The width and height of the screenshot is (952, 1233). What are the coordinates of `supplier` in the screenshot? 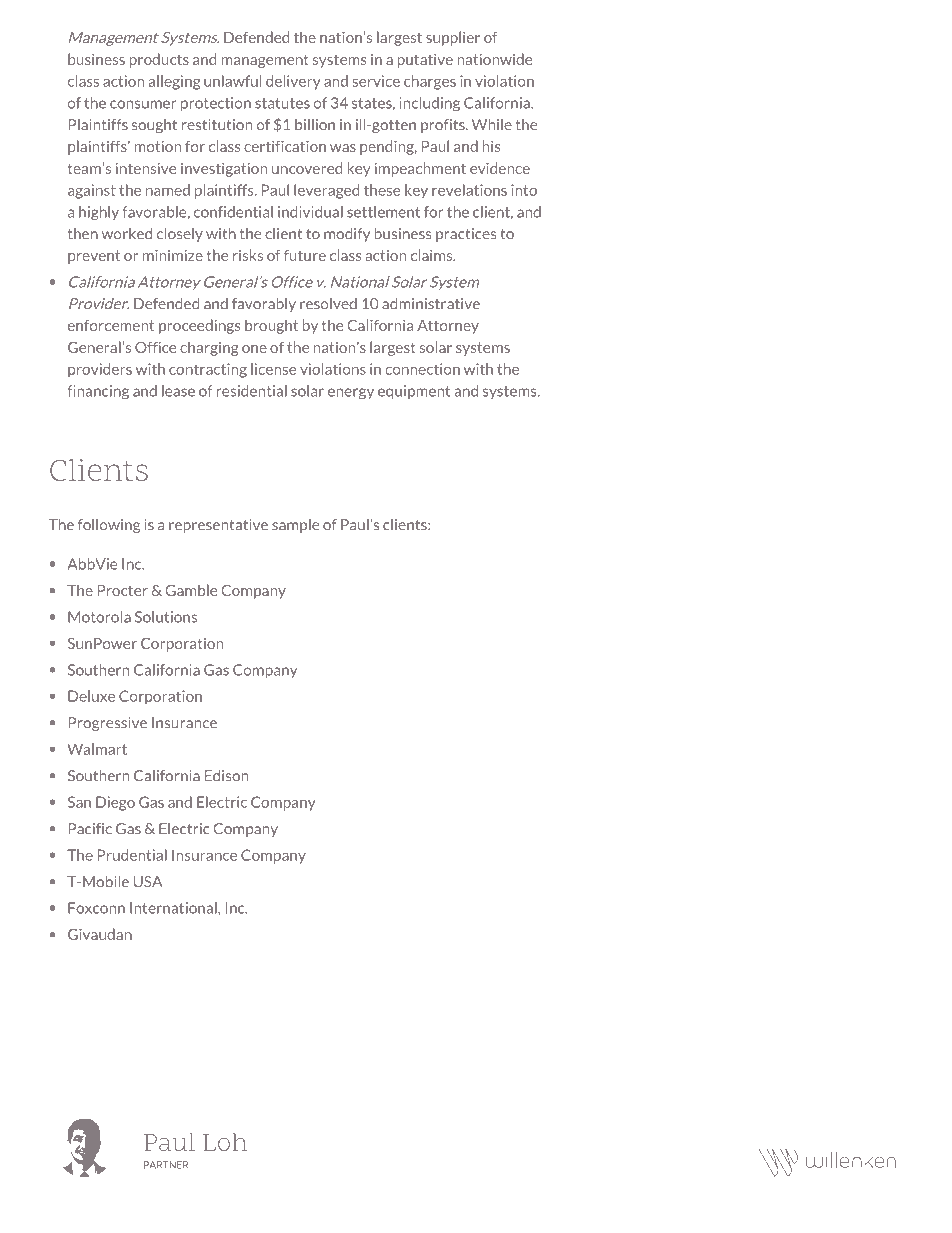 It's located at (453, 38).
